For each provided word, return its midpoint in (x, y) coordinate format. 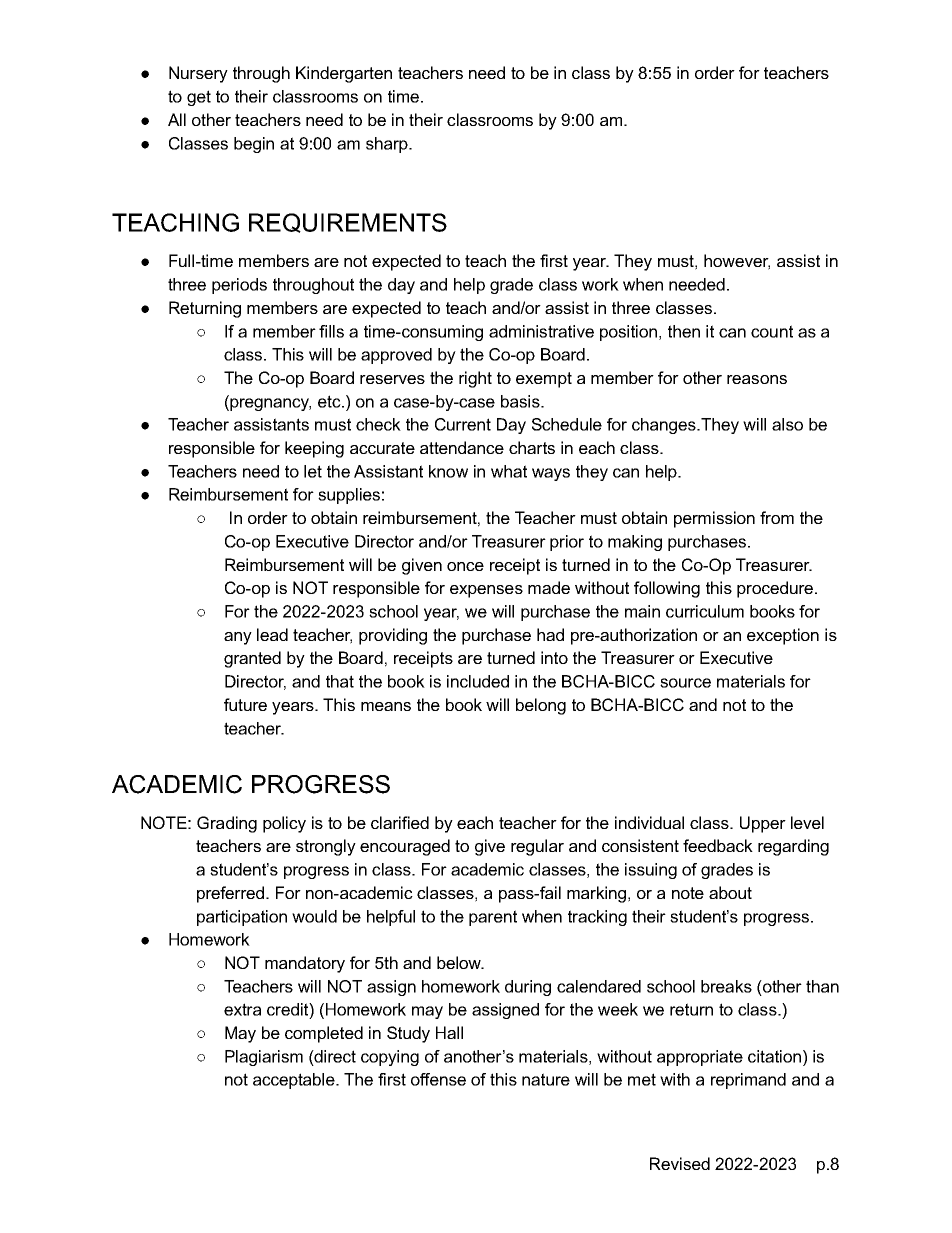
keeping (314, 449)
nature (546, 1079)
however (737, 262)
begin (254, 145)
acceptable (295, 1081)
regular (537, 847)
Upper (763, 824)
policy (284, 824)
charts (532, 447)
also (787, 424)
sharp (388, 145)
